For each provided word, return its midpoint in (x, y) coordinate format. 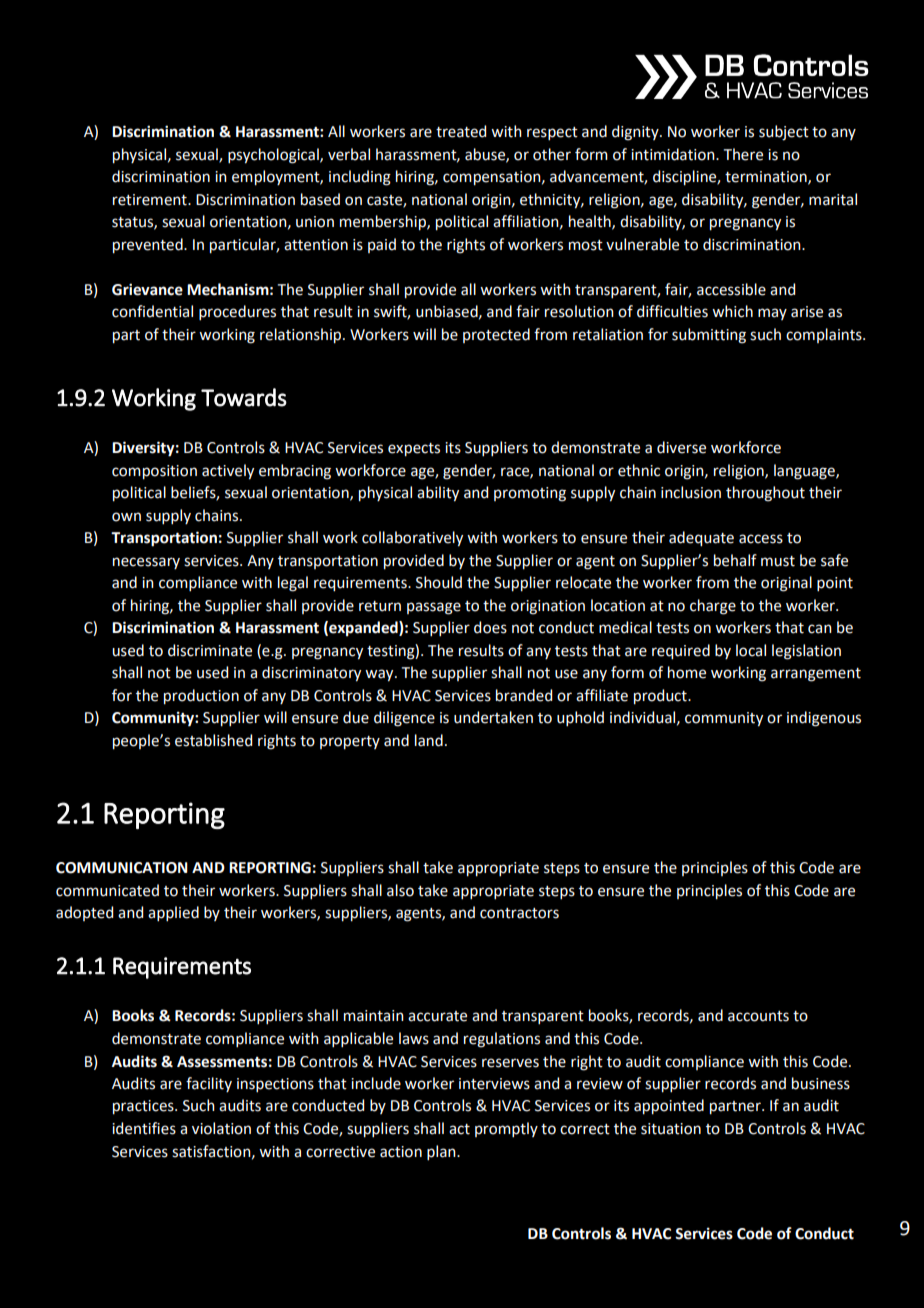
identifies (144, 1128)
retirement (151, 200)
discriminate (210, 650)
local (751, 650)
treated (461, 131)
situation (671, 1129)
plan (442, 1152)
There (743, 154)
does (490, 627)
